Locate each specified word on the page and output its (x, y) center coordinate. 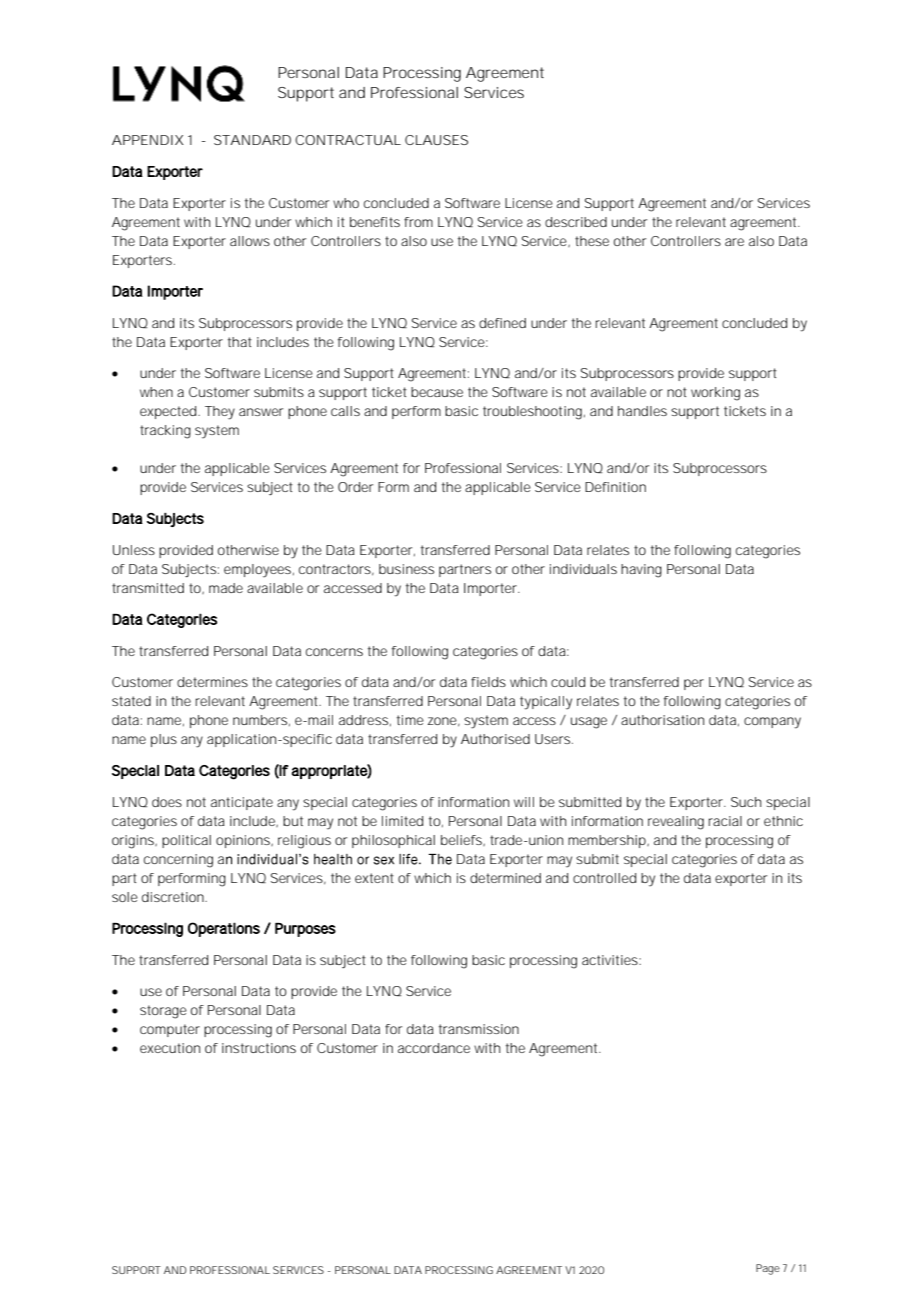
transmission (479, 1029)
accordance (434, 1048)
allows (250, 241)
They (220, 413)
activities (610, 960)
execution (170, 1048)
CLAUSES (436, 140)
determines (212, 682)
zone (442, 721)
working (715, 394)
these (592, 241)
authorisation (662, 720)
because (437, 392)
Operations (224, 929)
